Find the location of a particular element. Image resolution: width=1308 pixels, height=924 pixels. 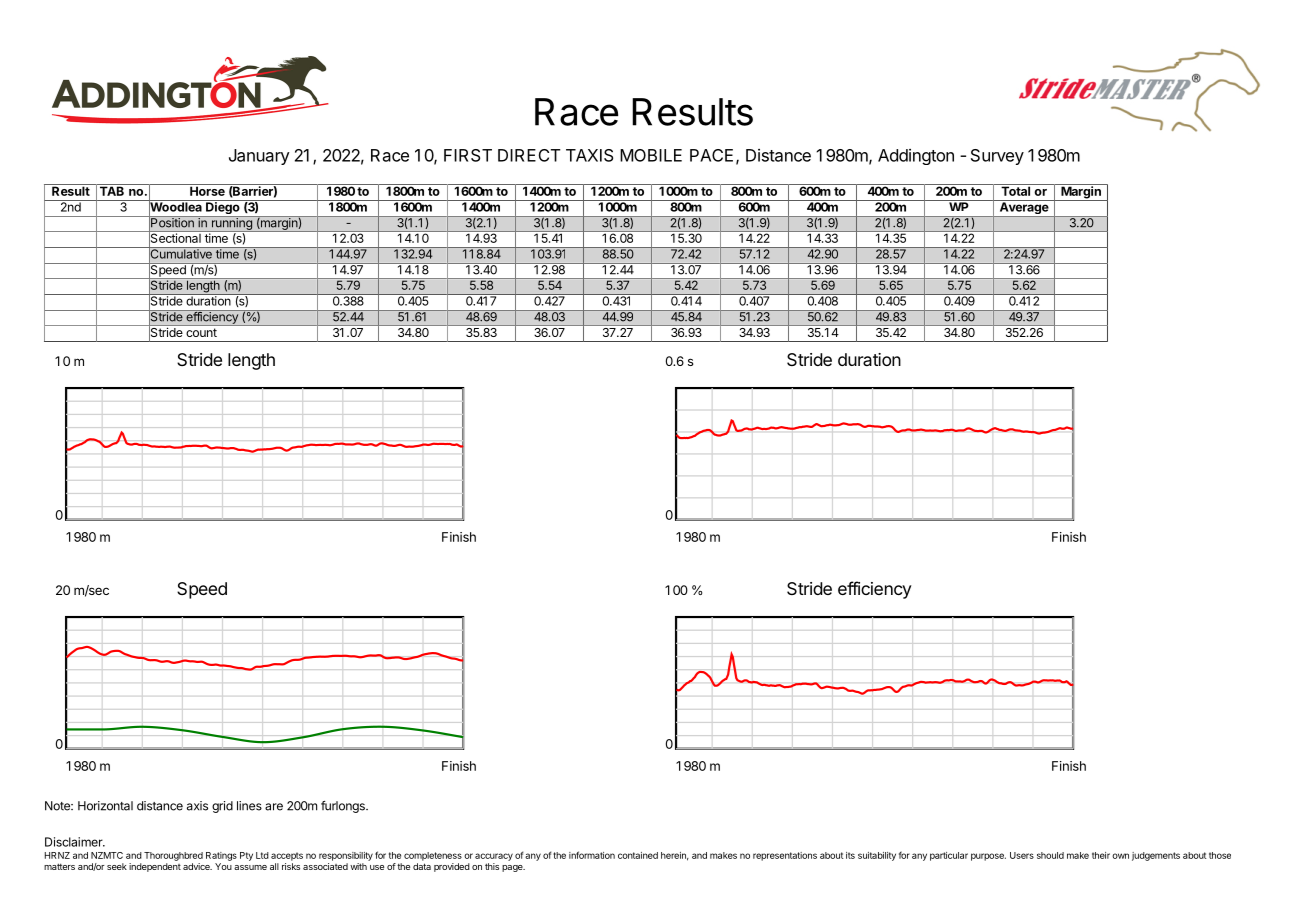

running is located at coordinates (231, 224).
